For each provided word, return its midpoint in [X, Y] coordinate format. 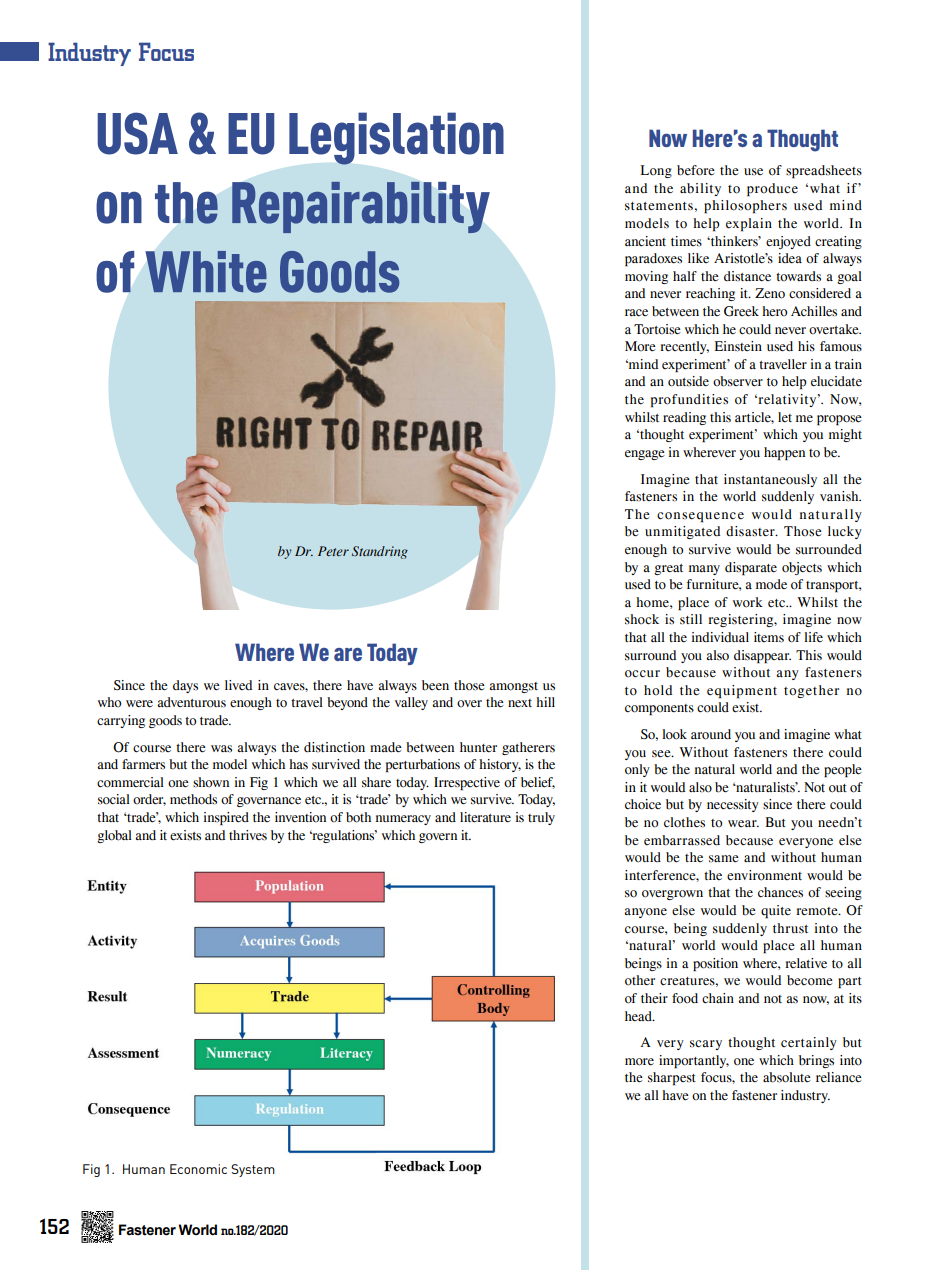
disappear [762, 656]
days [185, 686]
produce [772, 189]
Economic [198, 1169]
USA [137, 133]
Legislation [396, 138]
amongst [513, 687]
